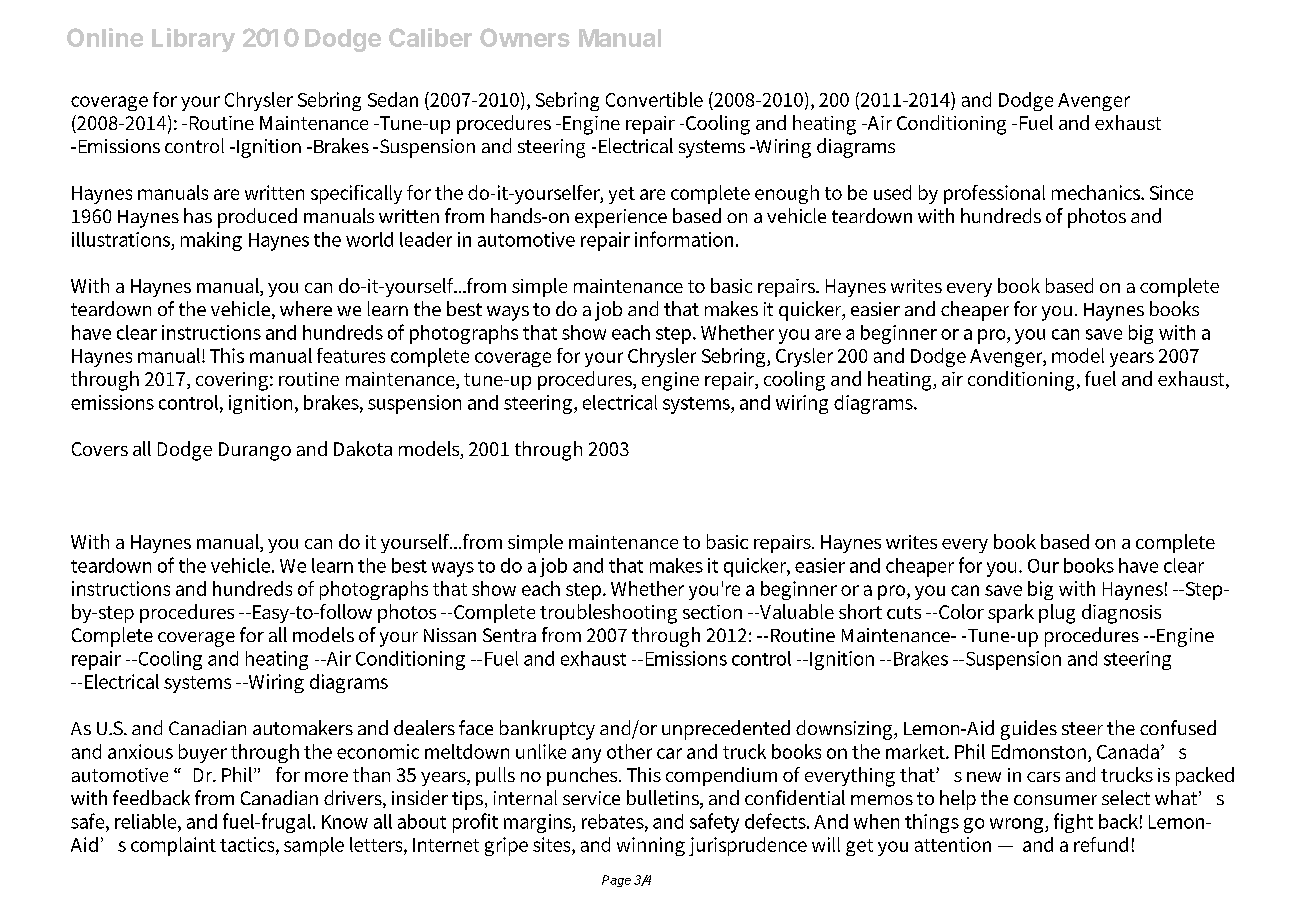 The height and width of the page is (924, 1308). What do you see at coordinates (193, 40) in the page?
I see `Library` at bounding box center [193, 40].
